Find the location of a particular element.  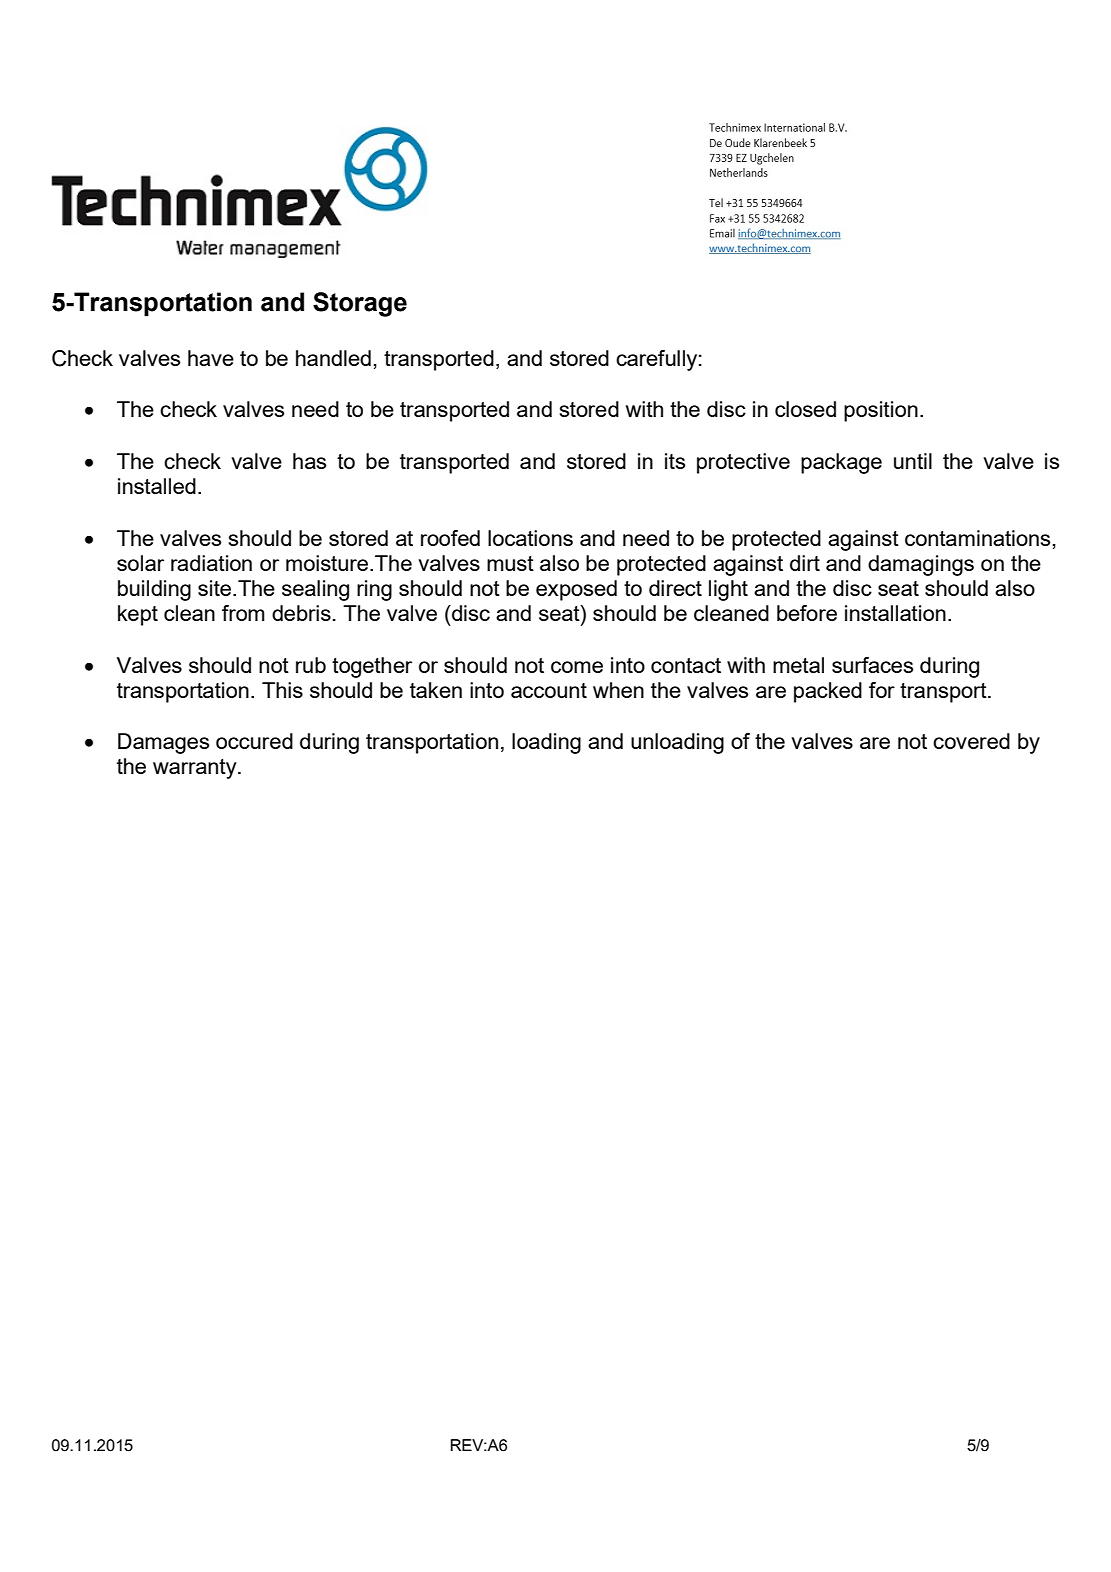

handled is located at coordinates (333, 358).
